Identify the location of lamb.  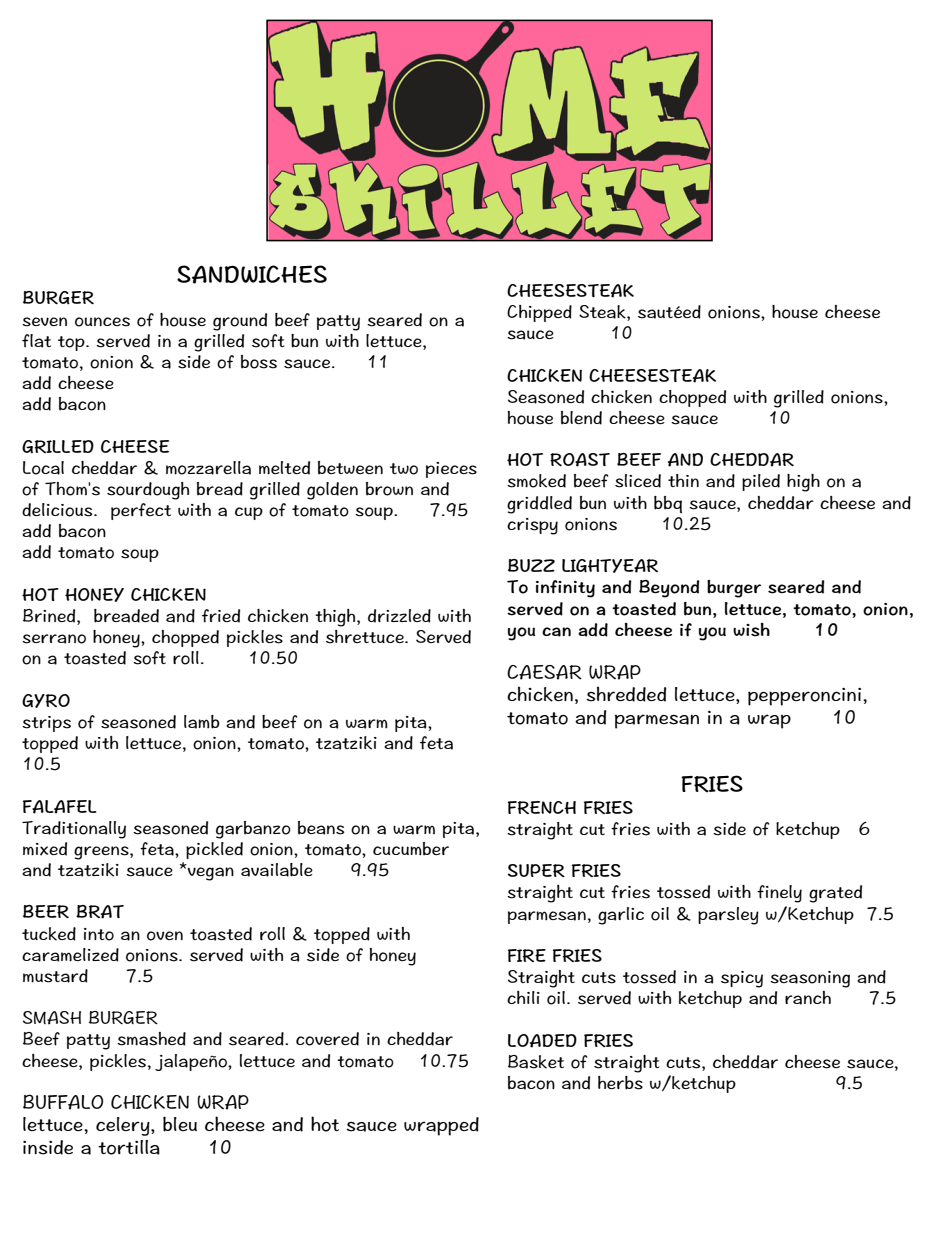
(202, 722).
